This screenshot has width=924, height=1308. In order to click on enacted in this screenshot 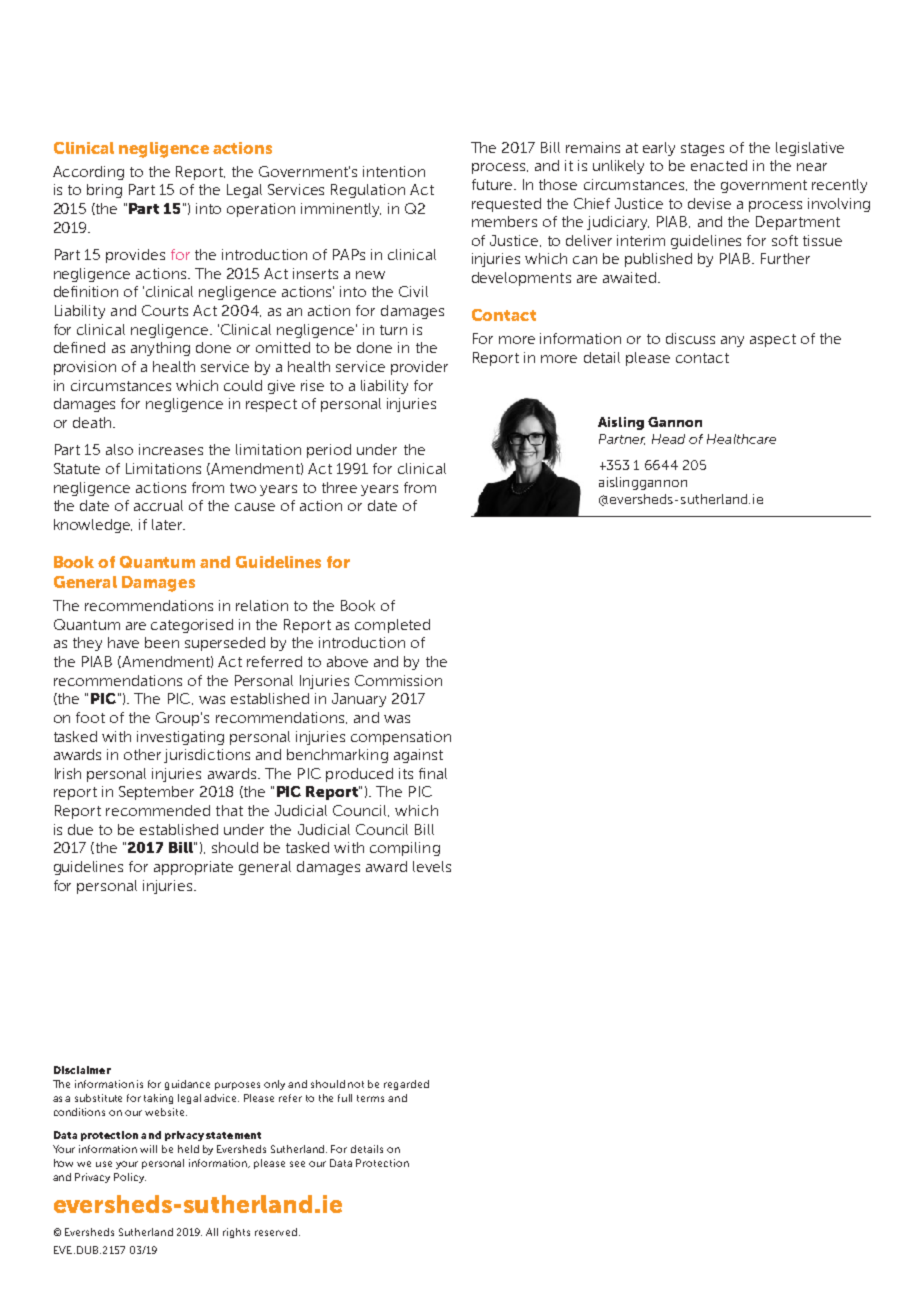, I will do `click(719, 165)`.
